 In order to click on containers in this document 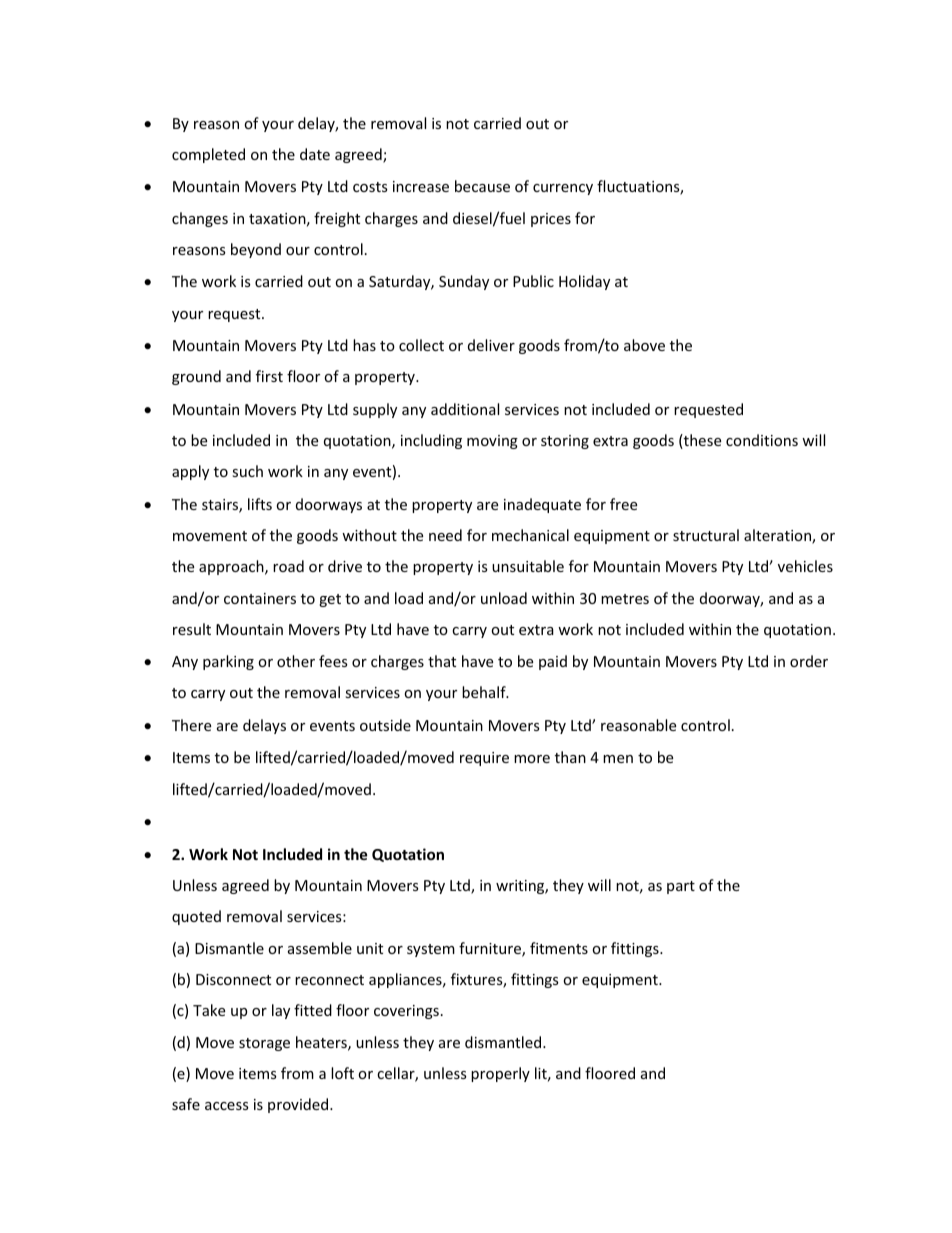, I will do `click(260, 598)`.
